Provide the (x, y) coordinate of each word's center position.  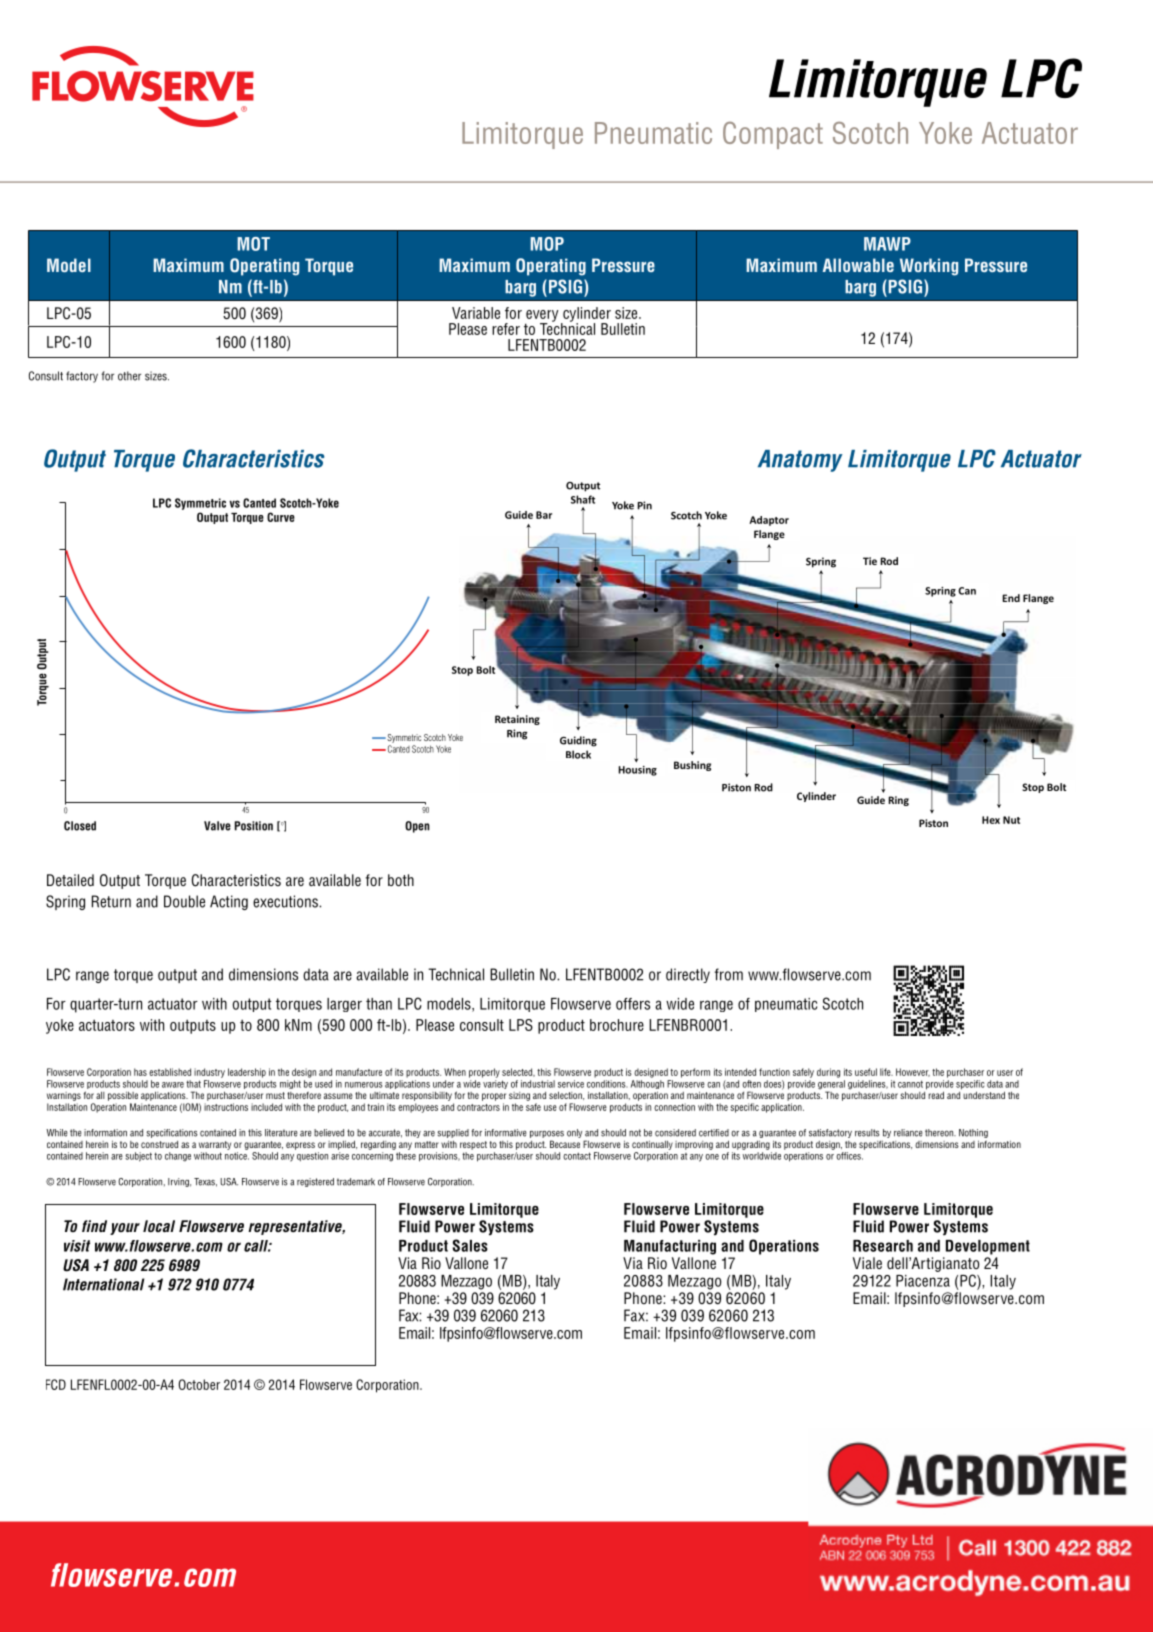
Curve (281, 517)
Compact (773, 135)
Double (184, 901)
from (728, 974)
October (199, 1384)
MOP (547, 244)
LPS (521, 1025)
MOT (253, 244)
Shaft (583, 499)
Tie (870, 561)
